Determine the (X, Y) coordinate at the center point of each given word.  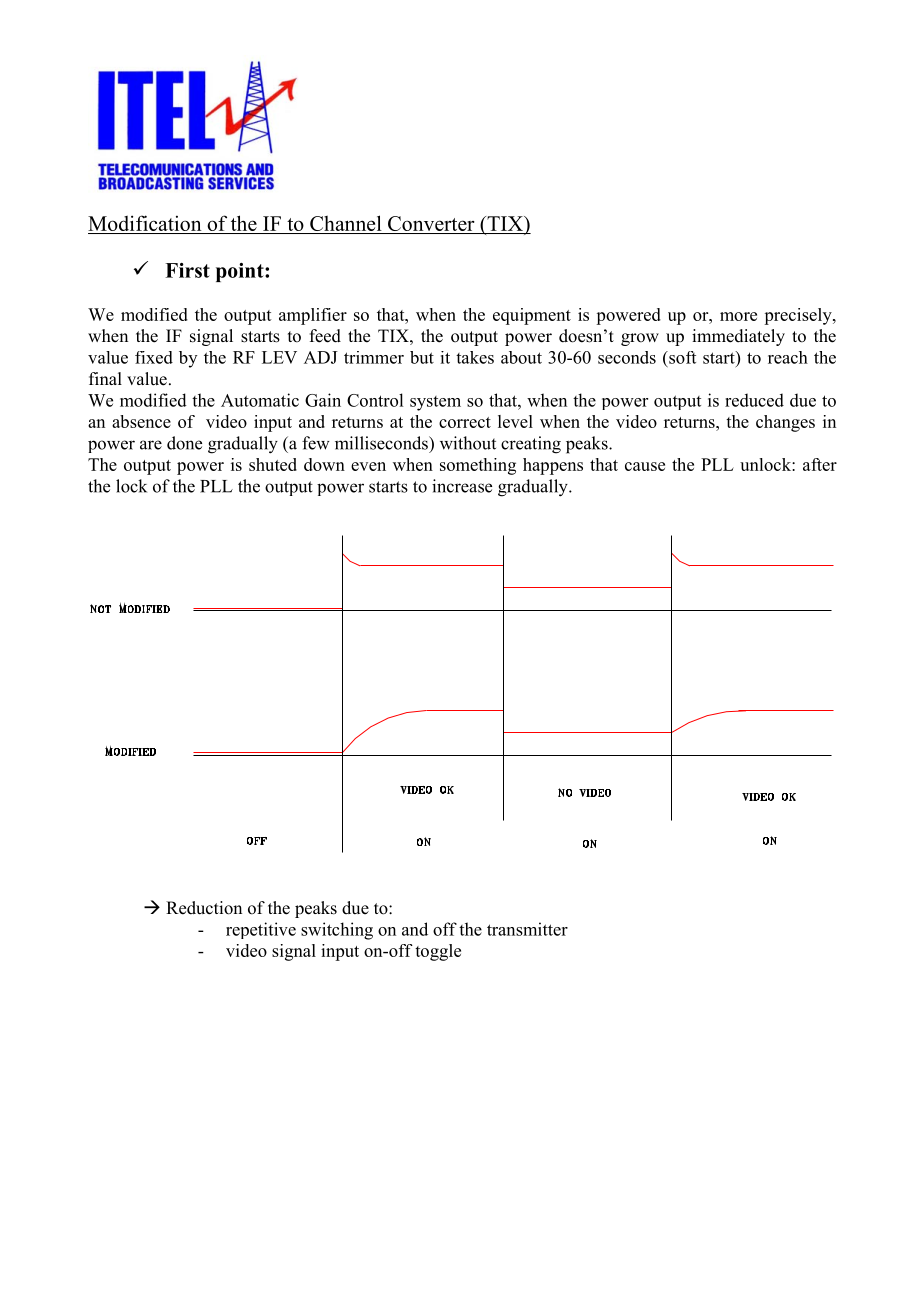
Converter (431, 223)
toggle (438, 952)
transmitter (527, 929)
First (187, 270)
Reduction (204, 908)
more (738, 316)
